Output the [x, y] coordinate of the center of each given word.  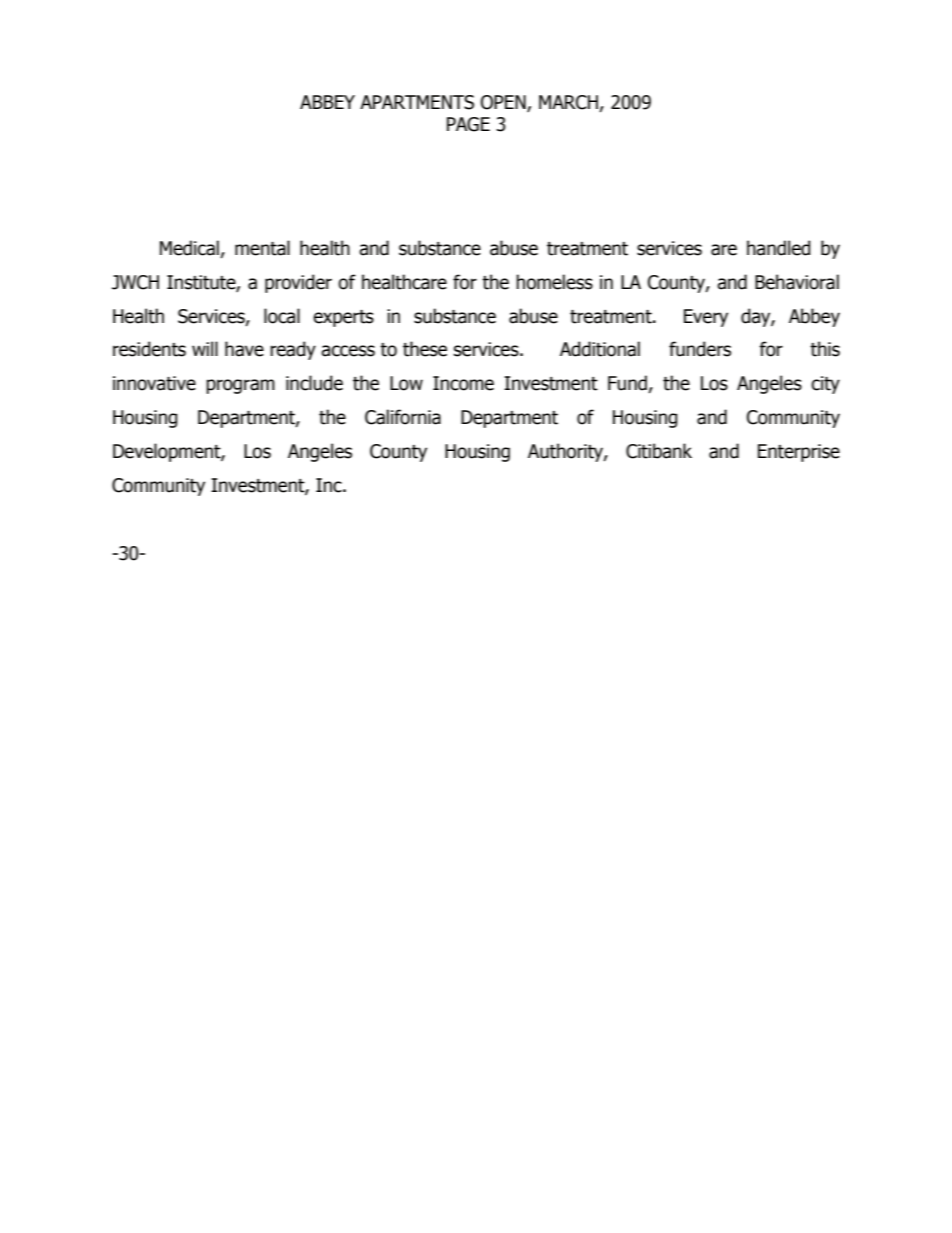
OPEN [504, 103]
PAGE [468, 124]
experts [343, 318]
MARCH [568, 102]
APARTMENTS [417, 102]
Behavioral [797, 282]
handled [779, 248]
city [825, 385]
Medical [190, 249]
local [282, 316]
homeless [554, 282]
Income [463, 383]
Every [706, 318]
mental [262, 248]
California [403, 417]
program [240, 386]
